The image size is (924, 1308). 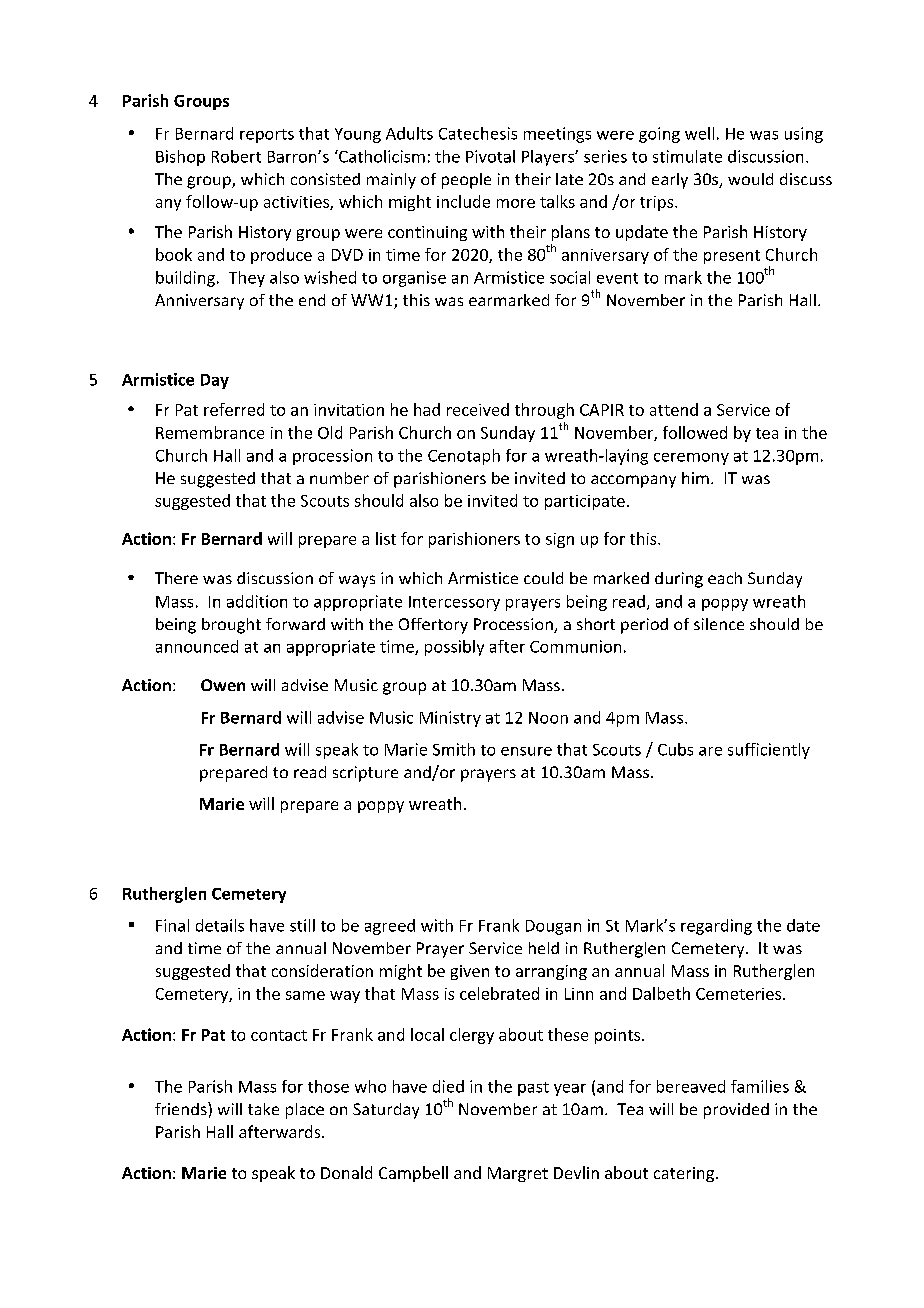 What do you see at coordinates (236, 156) in the screenshot?
I see `Robert` at bounding box center [236, 156].
